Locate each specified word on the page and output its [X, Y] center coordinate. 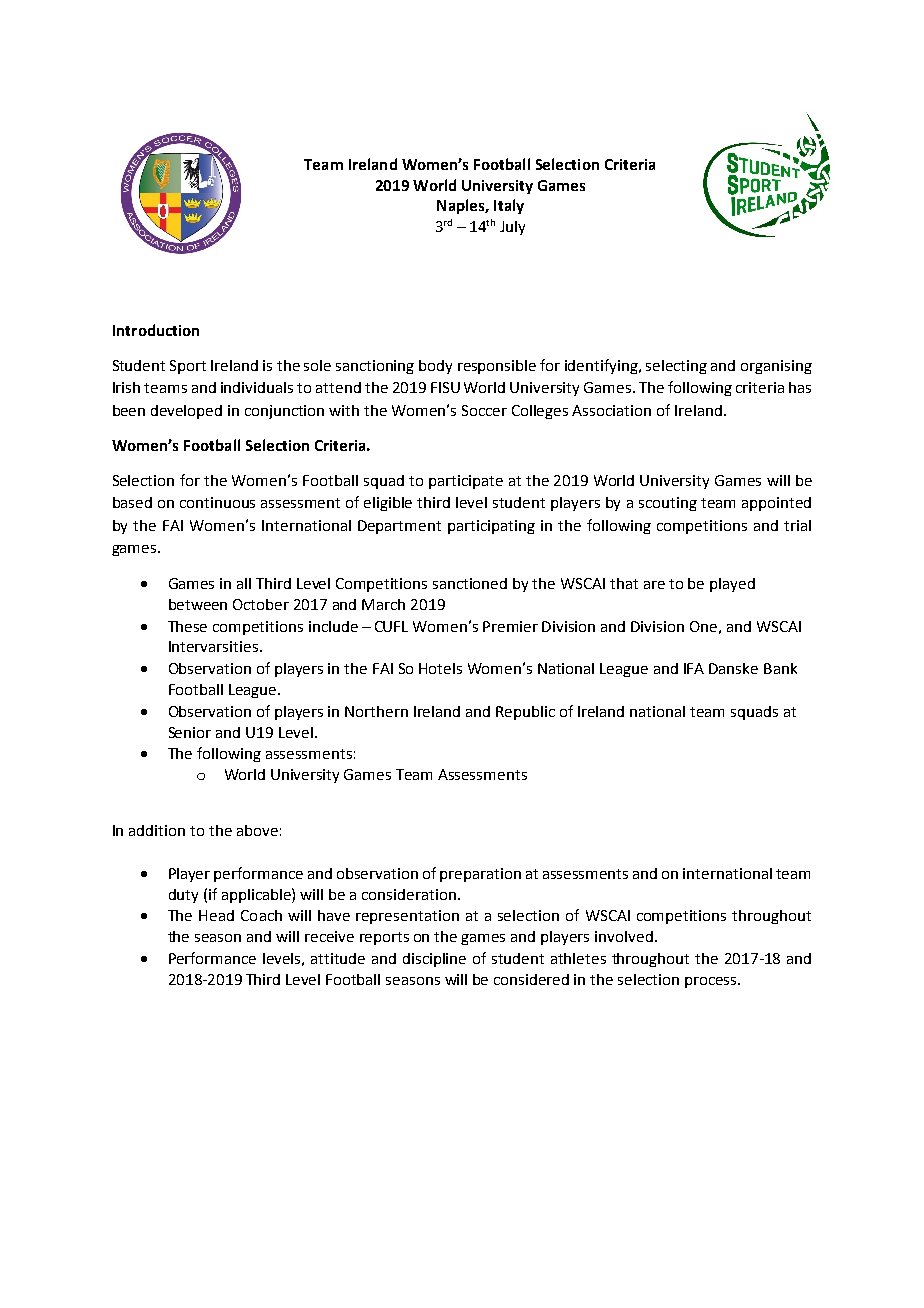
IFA [694, 668]
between [198, 604]
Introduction [156, 330]
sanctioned [470, 583]
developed [186, 412]
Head [216, 915]
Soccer [484, 410]
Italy [509, 206]
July [512, 228]
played [732, 585]
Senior [190, 732]
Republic [525, 713]
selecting [676, 367]
